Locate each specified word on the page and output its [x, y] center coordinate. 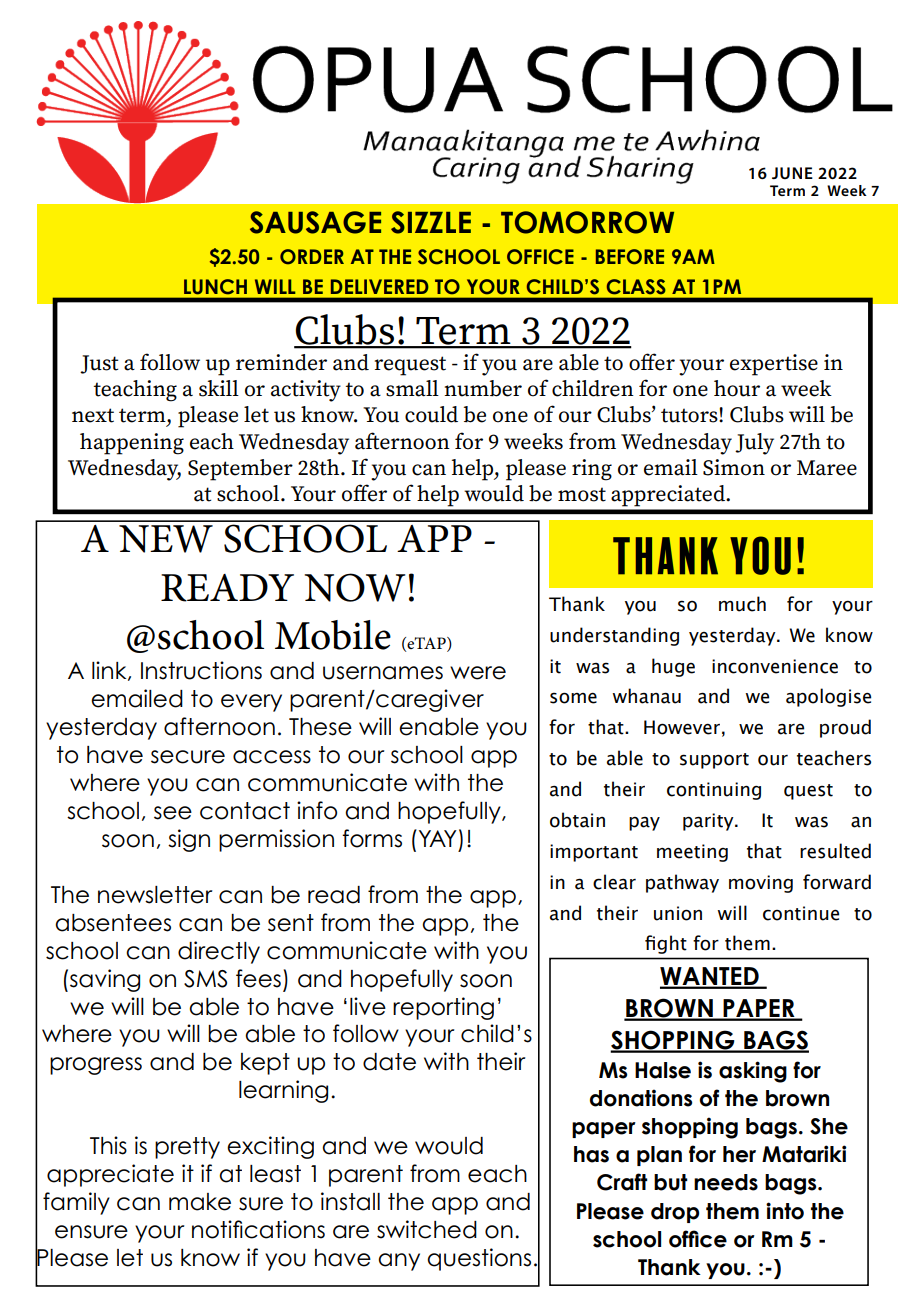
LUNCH [215, 286]
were [478, 673]
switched [427, 1229]
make [200, 1202]
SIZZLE [431, 222]
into [785, 1211]
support [714, 761]
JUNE [792, 173]
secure [188, 757]
